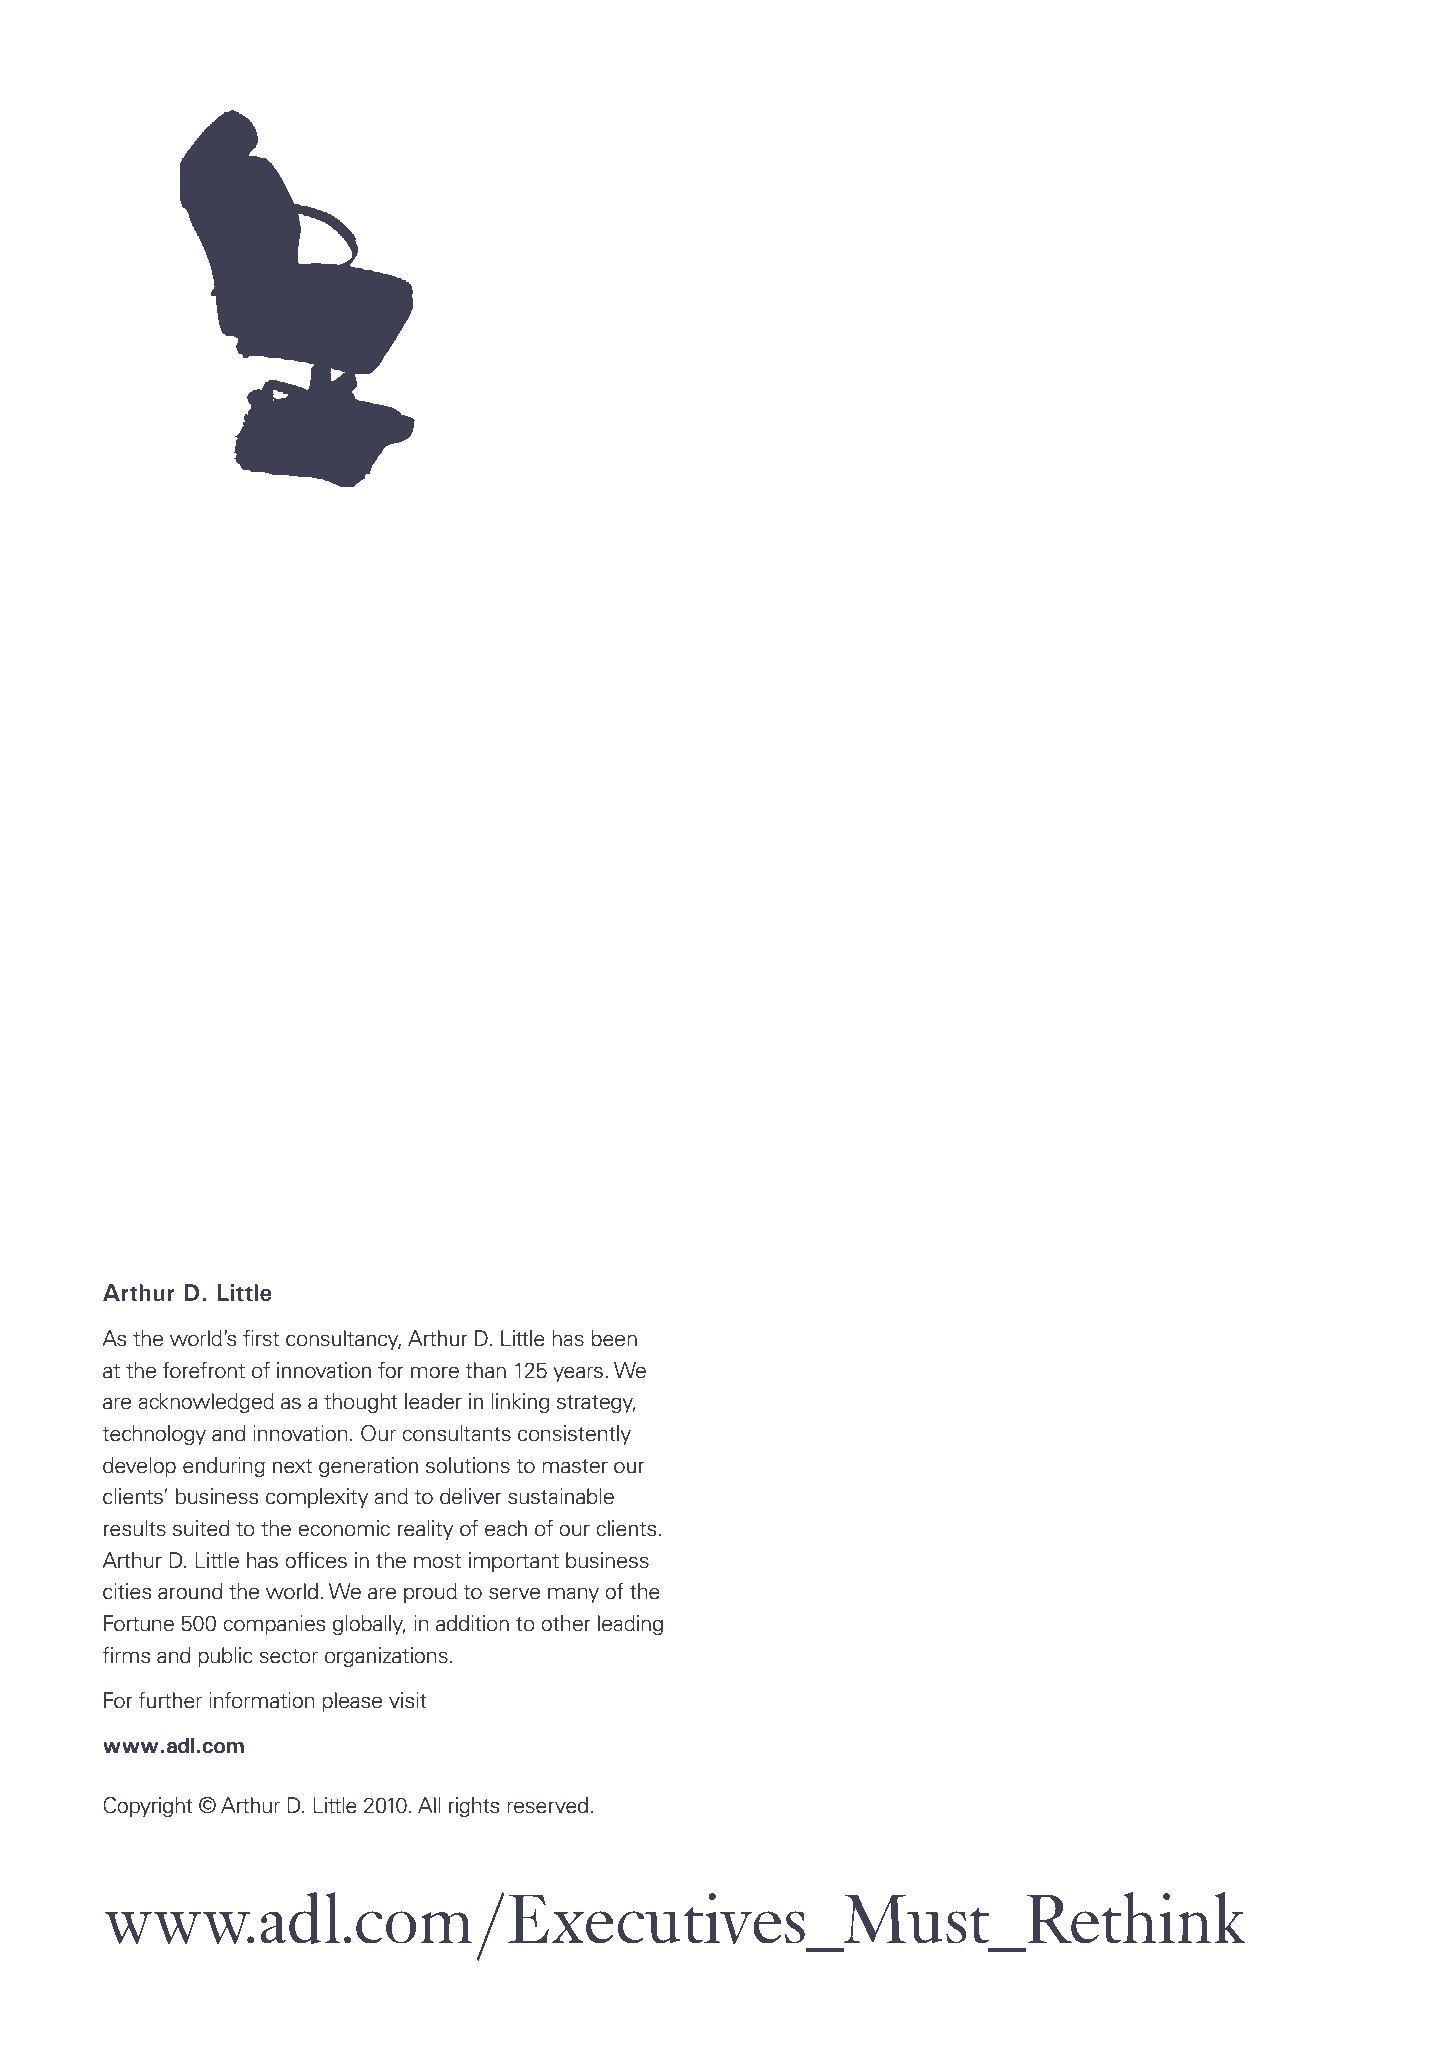 This screenshot has height=2050, width=1450. Describe the element at coordinates (561, 1496) in the screenshot. I see `sustainable` at that location.
